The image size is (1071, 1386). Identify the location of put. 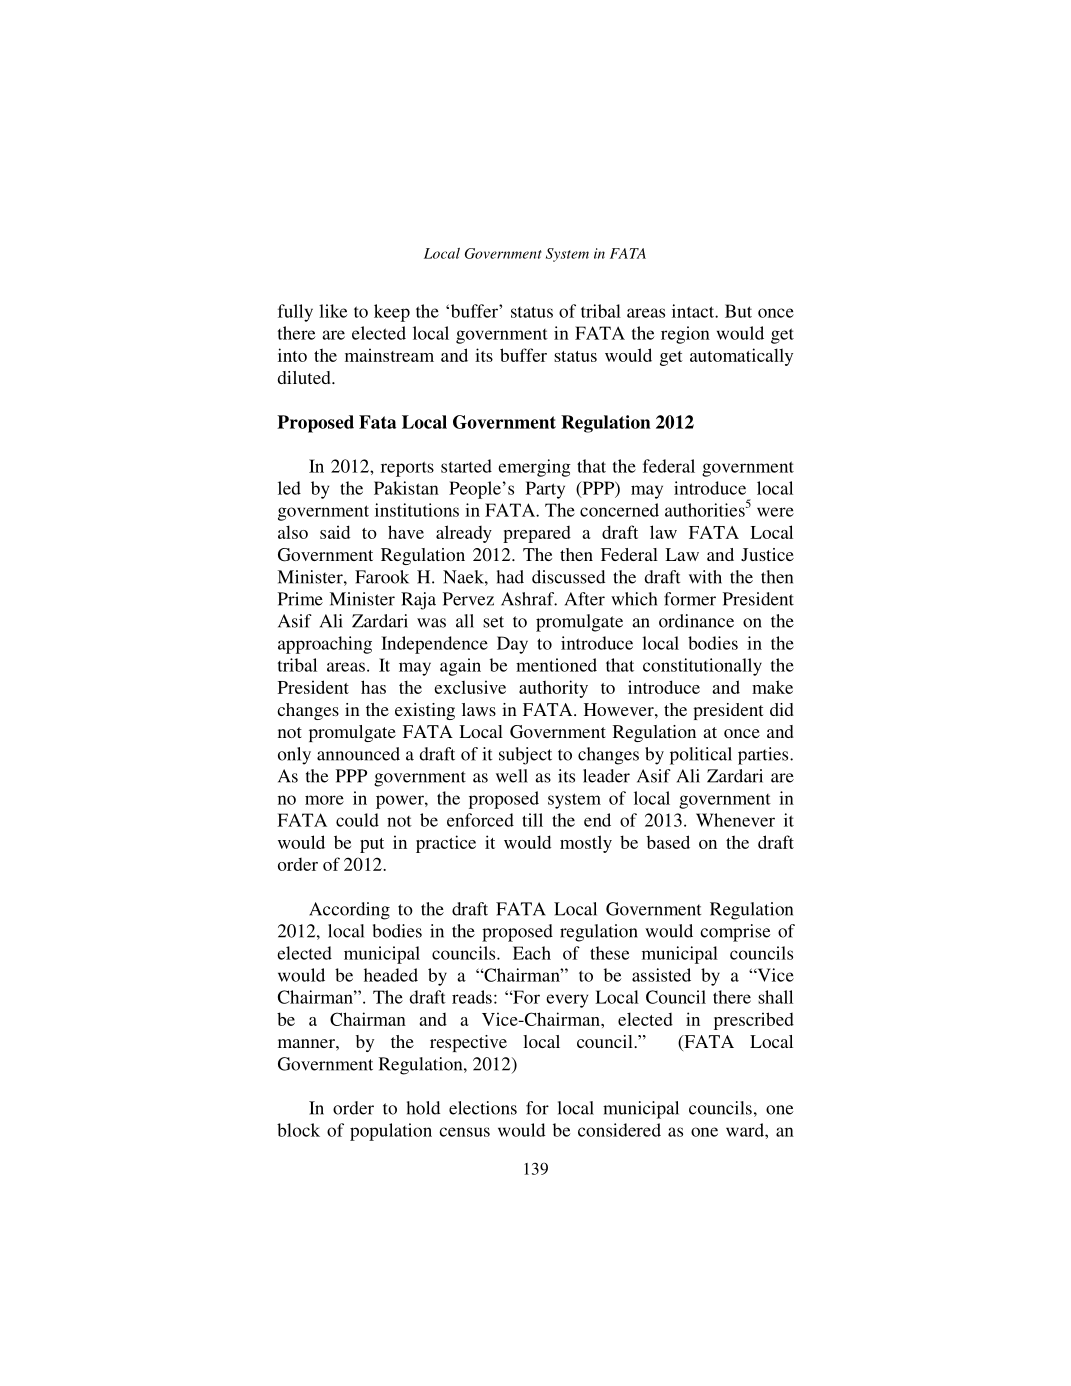
(372, 845).
